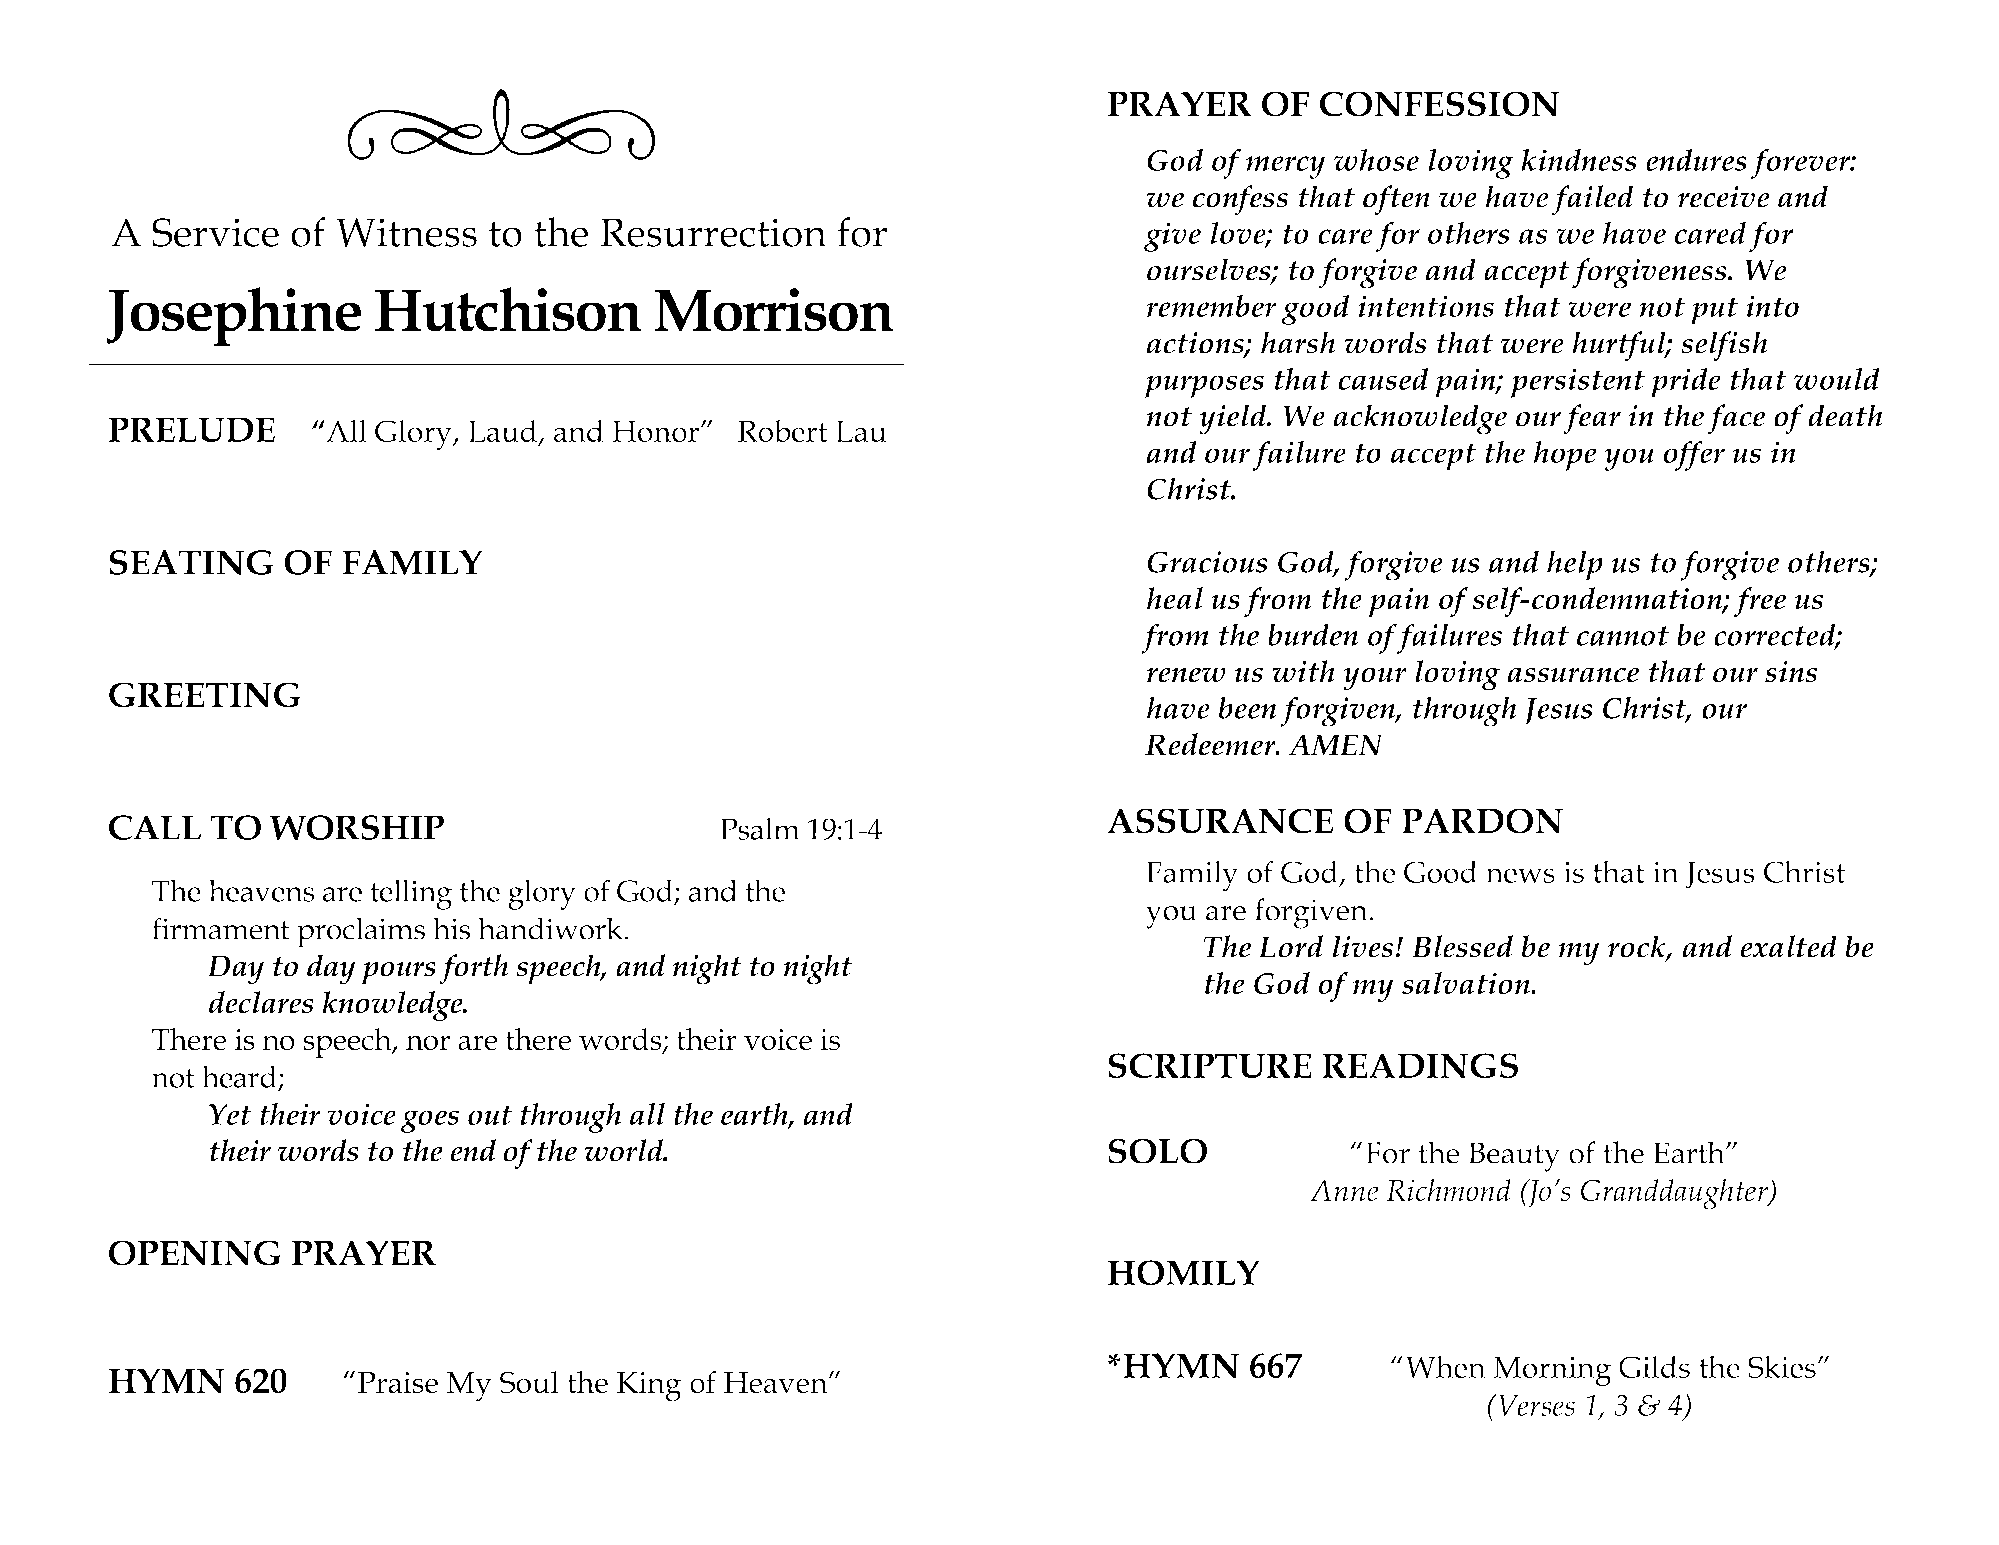  What do you see at coordinates (1552, 1372) in the screenshot?
I see `Morning` at bounding box center [1552, 1372].
